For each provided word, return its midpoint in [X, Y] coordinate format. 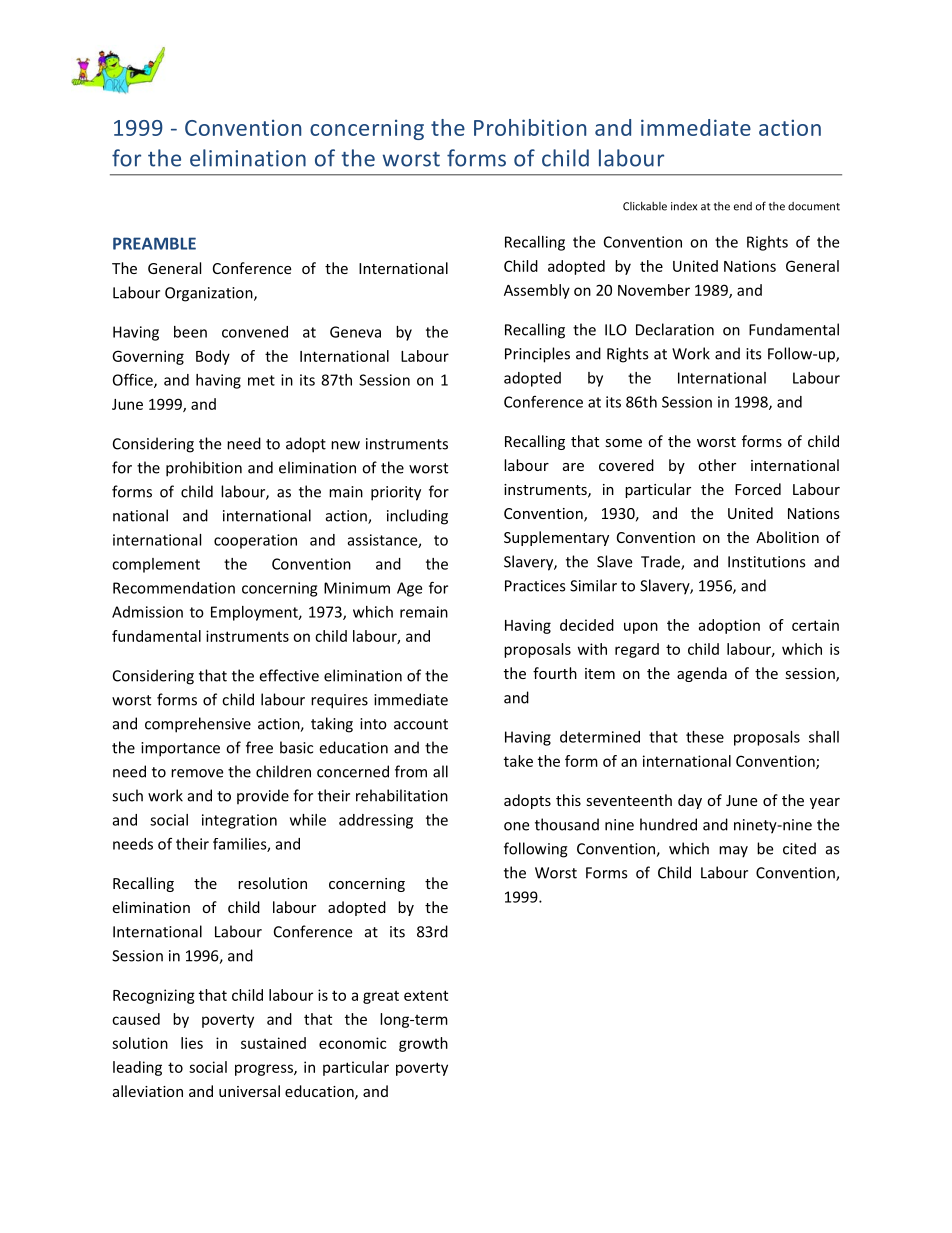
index [684, 206]
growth [423, 1044]
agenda [702, 674]
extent [426, 995]
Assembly [537, 291]
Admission [147, 612]
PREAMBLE [154, 243]
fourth [555, 673]
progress [265, 1070]
